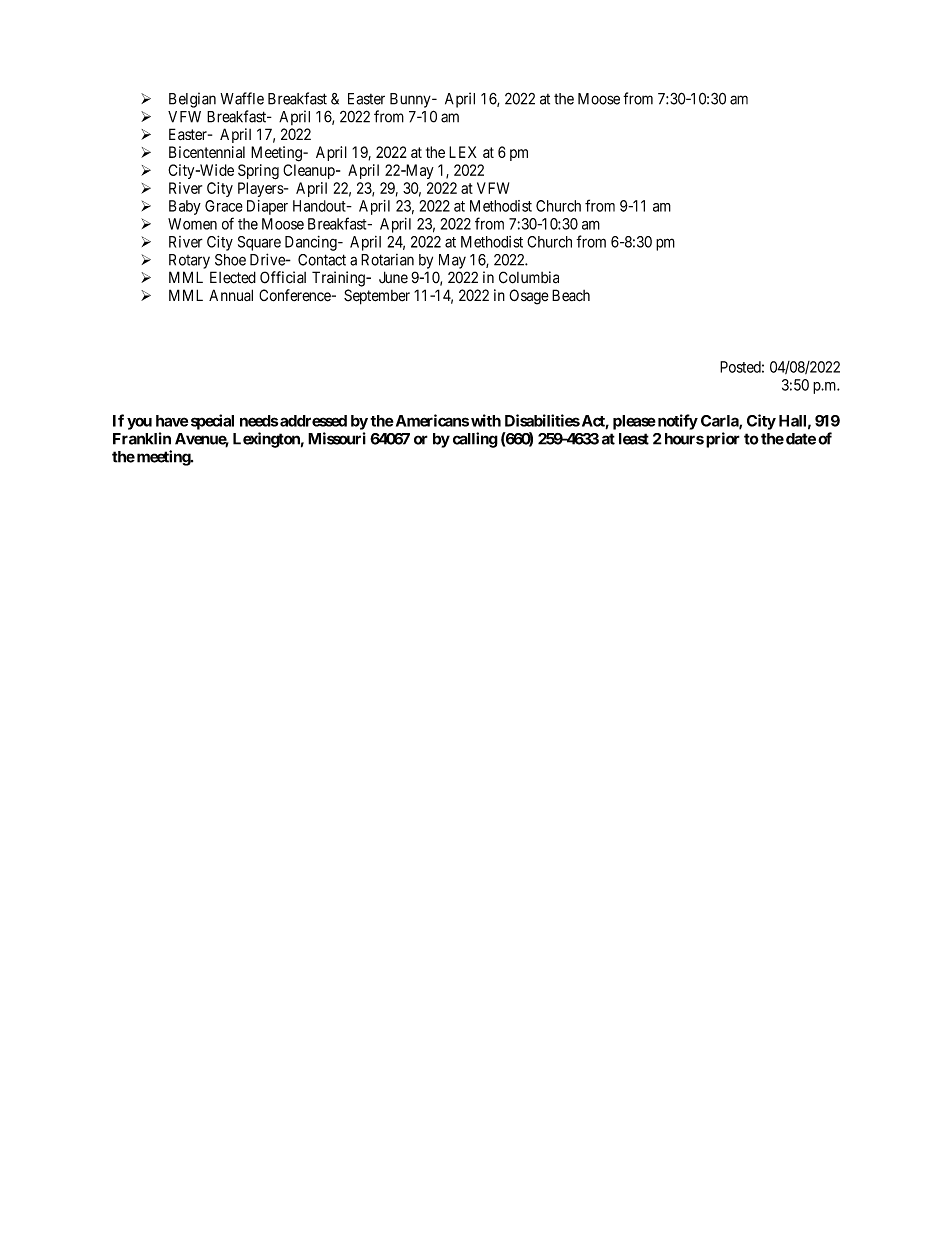 Image resolution: width=952 pixels, height=1233 pixels. I want to click on Osage, so click(529, 297).
